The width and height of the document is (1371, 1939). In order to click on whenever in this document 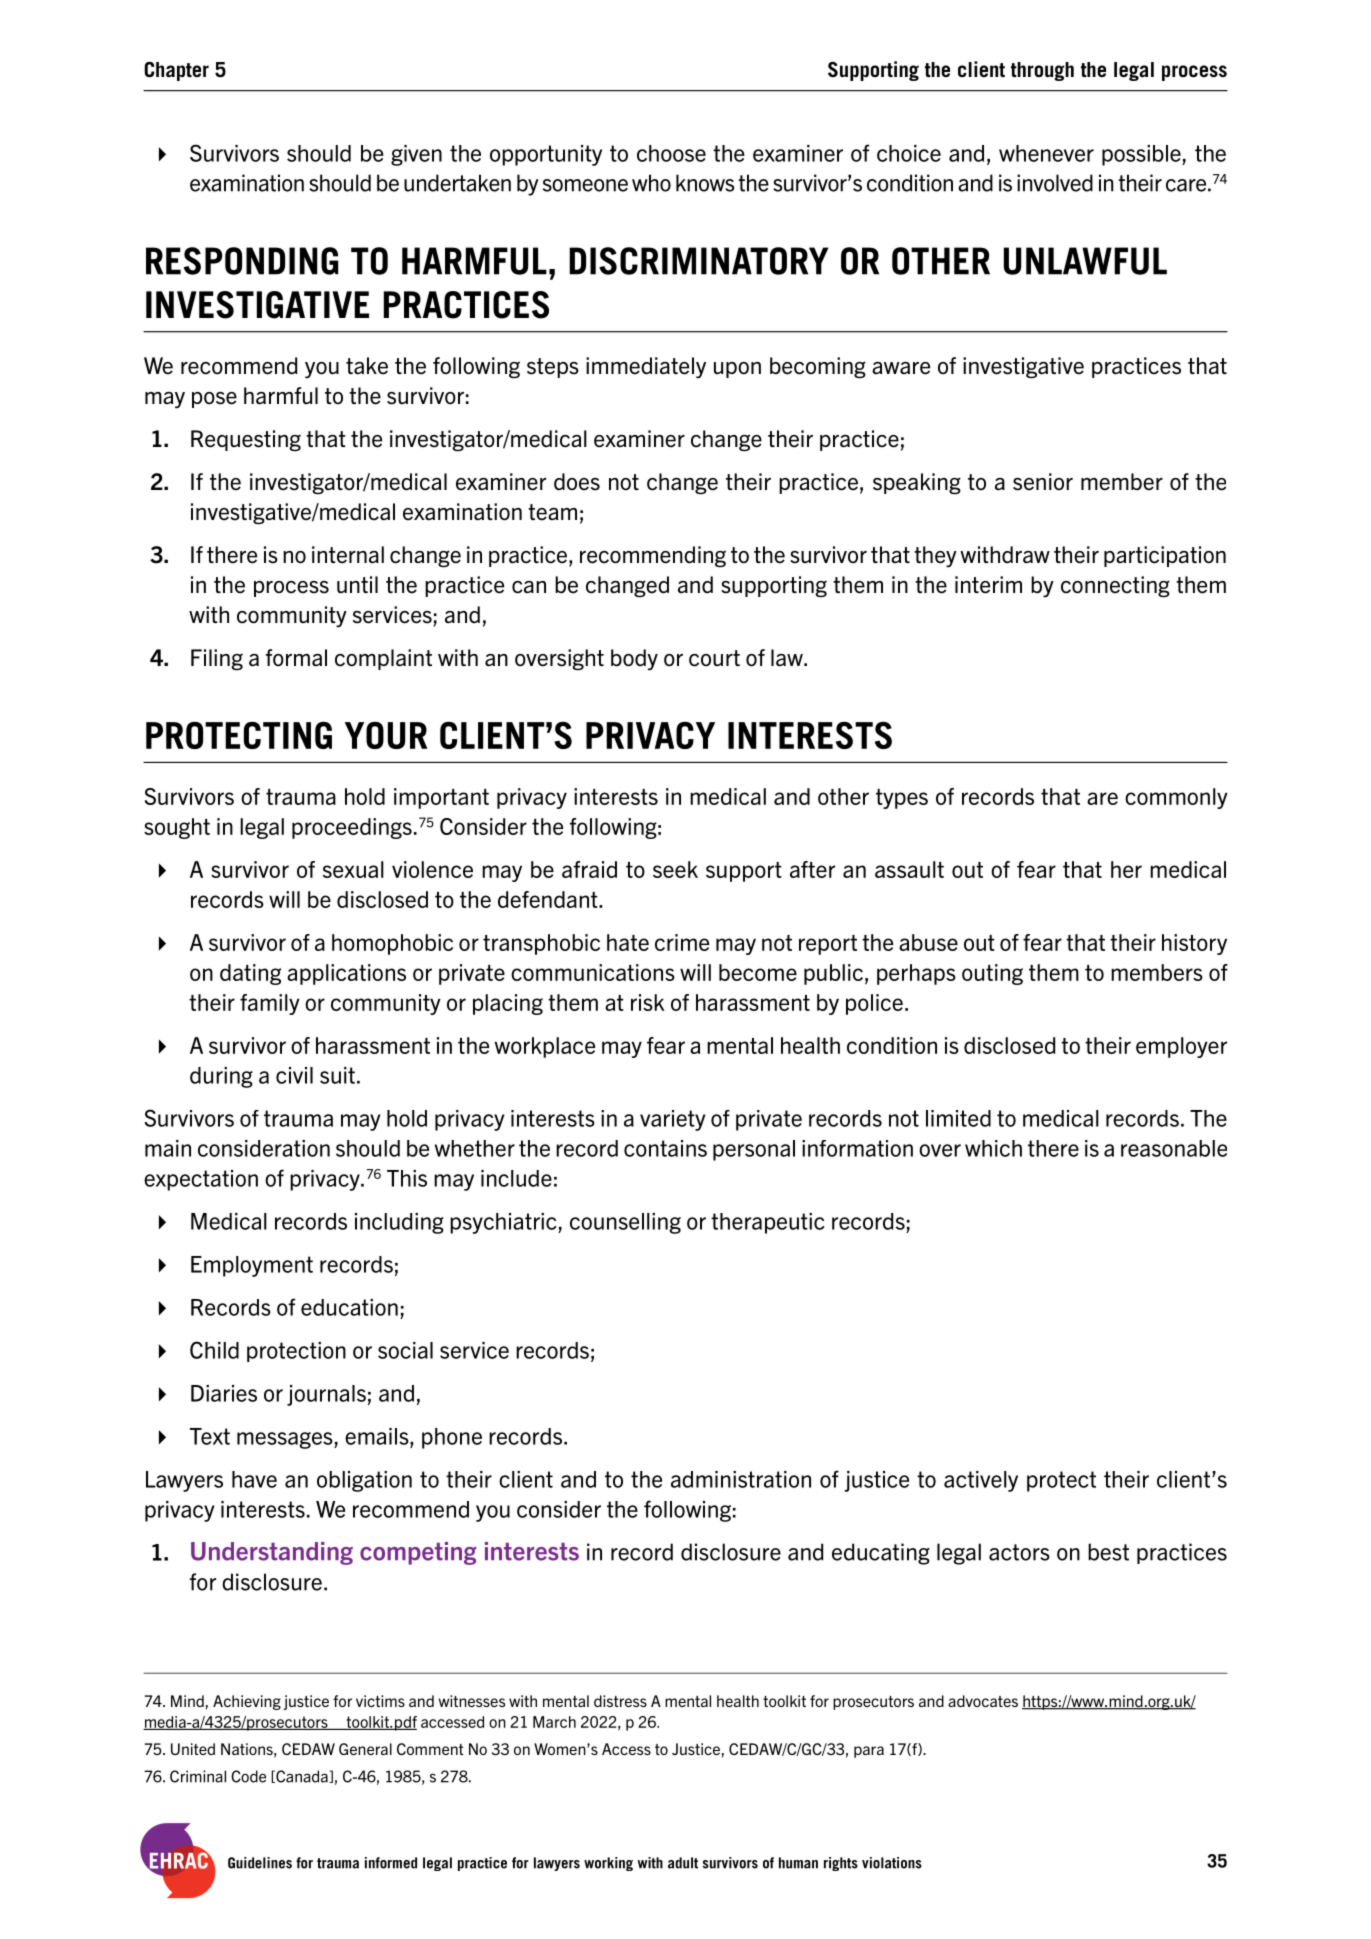, I will do `click(1046, 153)`.
